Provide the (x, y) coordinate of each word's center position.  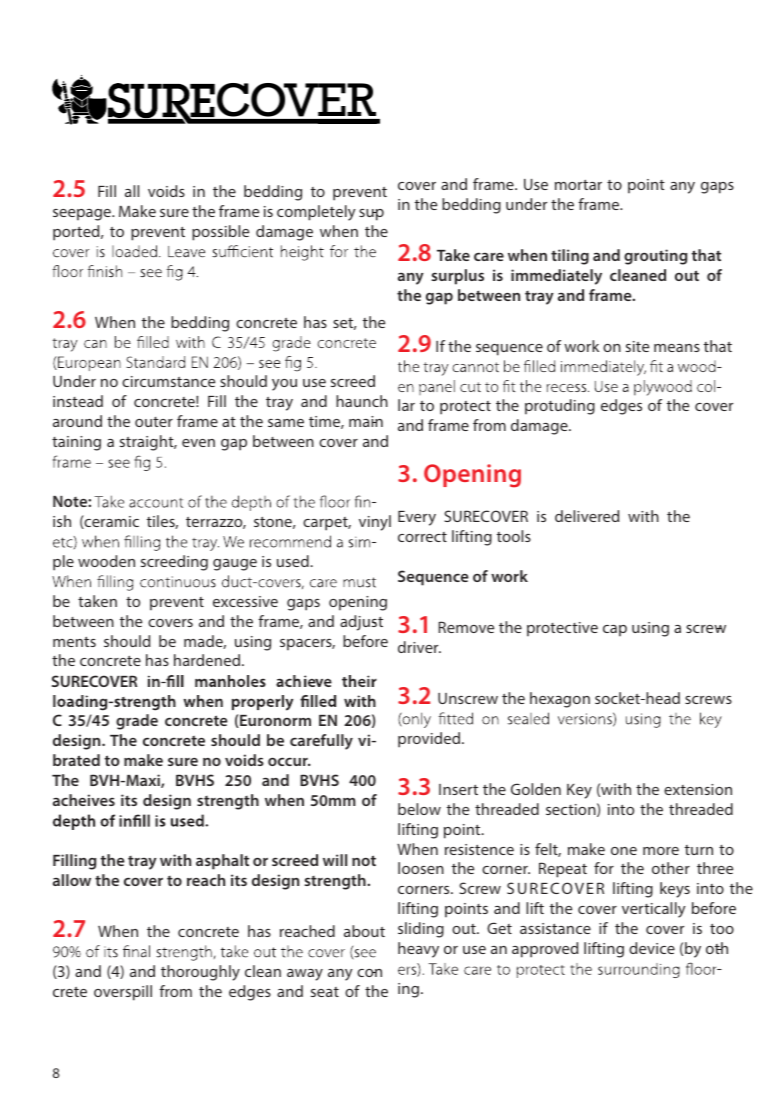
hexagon (560, 700)
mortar (578, 185)
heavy (418, 950)
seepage (83, 215)
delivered (587, 516)
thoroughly (200, 973)
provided (430, 740)
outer (154, 422)
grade (137, 722)
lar (406, 405)
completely (316, 213)
